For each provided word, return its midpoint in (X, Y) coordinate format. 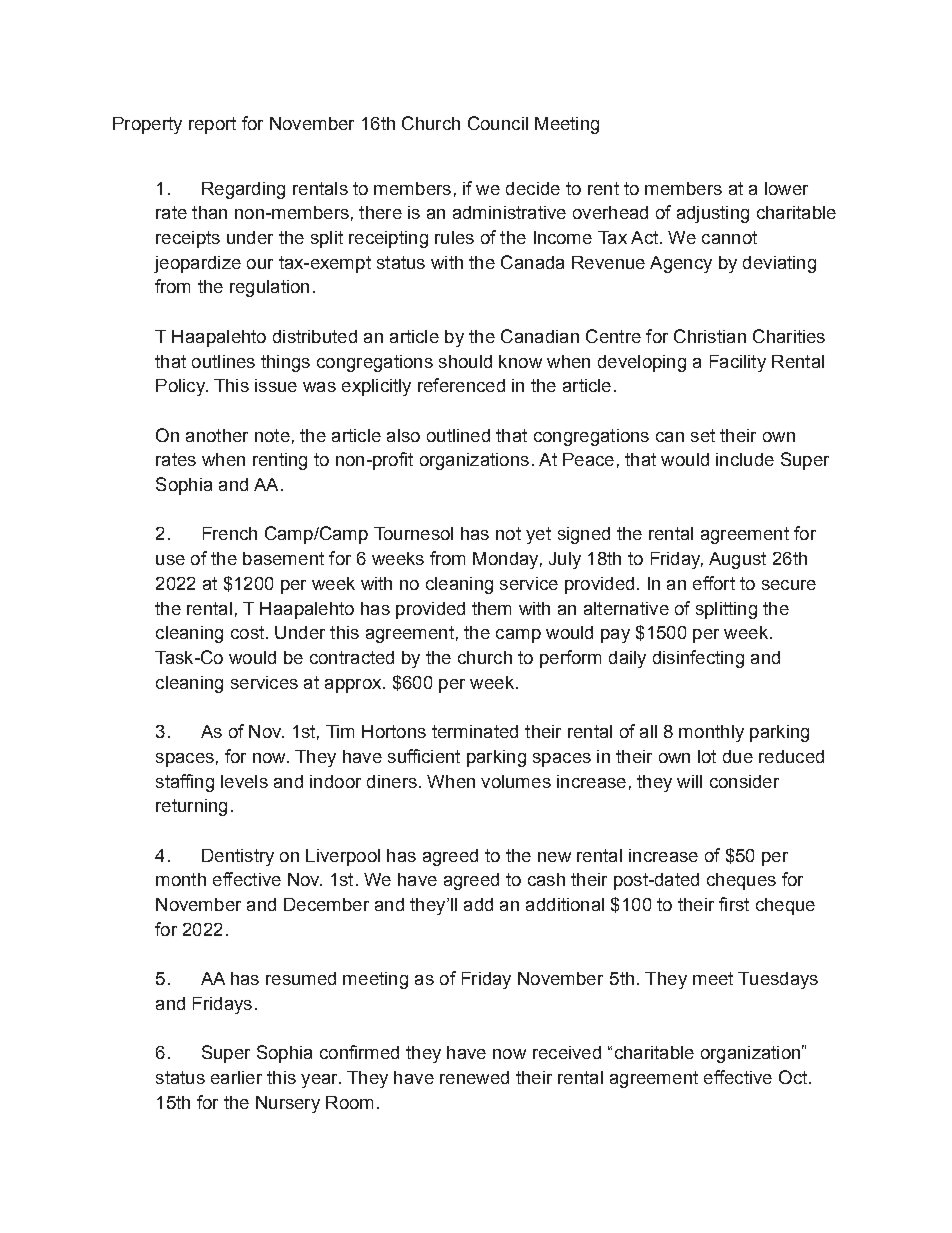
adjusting (713, 214)
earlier (236, 1077)
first (734, 904)
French (230, 533)
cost (247, 632)
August (737, 560)
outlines (223, 361)
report (212, 125)
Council (498, 123)
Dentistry (238, 857)
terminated (475, 731)
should (465, 361)
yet (538, 535)
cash (546, 879)
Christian (710, 336)
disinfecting (698, 659)
